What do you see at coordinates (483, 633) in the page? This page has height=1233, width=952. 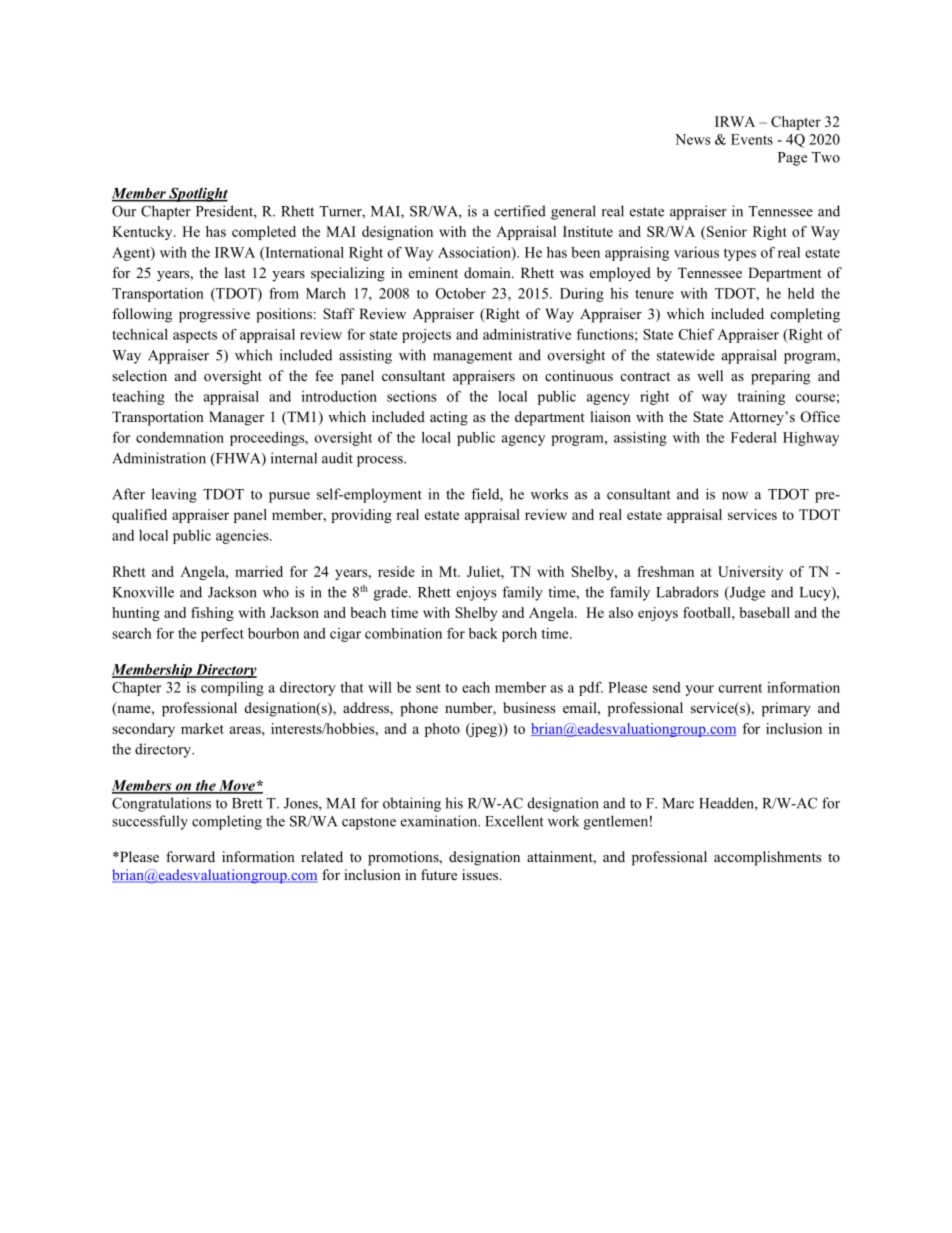 I see `back` at bounding box center [483, 633].
